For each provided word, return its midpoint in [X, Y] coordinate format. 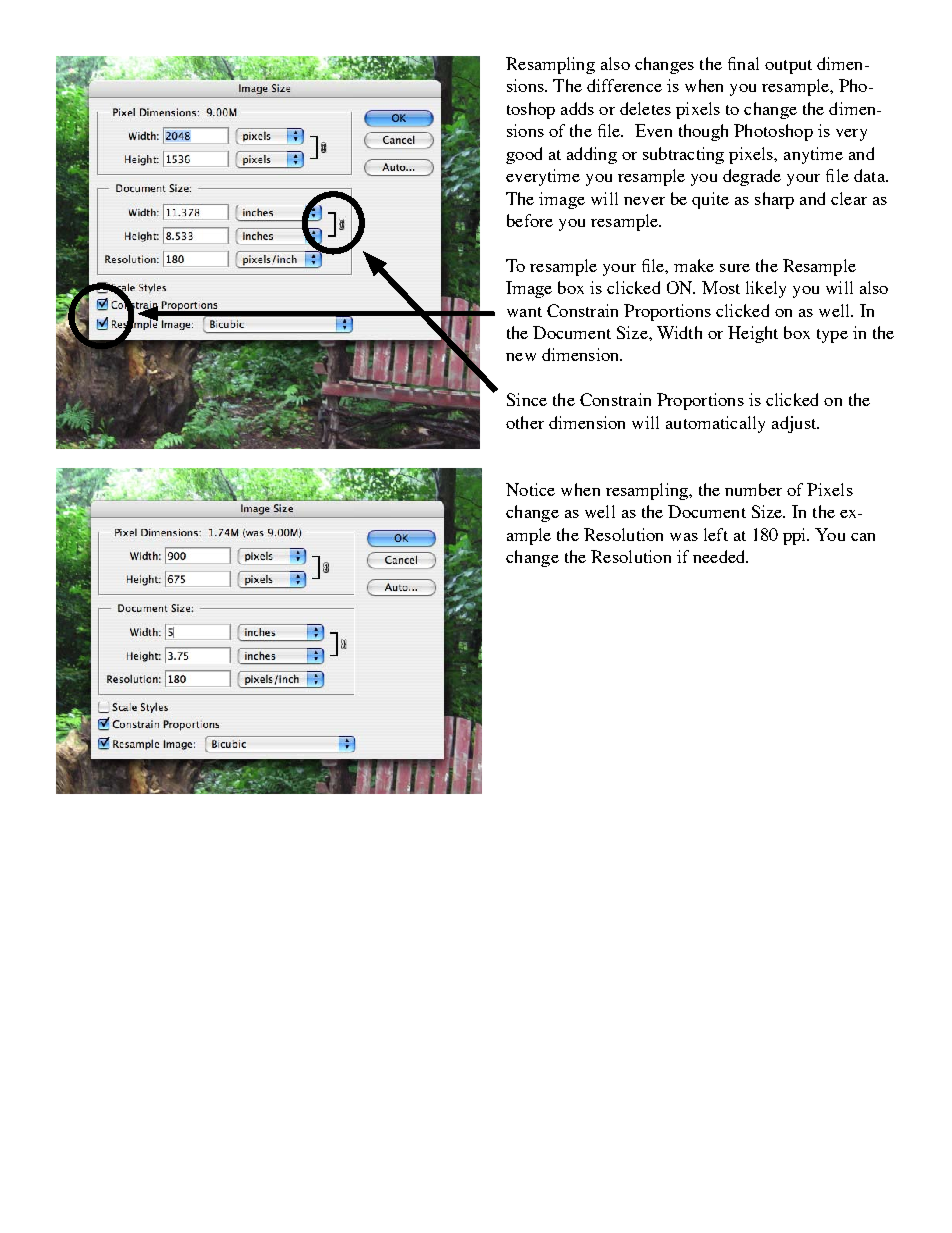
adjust [795, 424]
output [788, 67]
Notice [530, 489]
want [524, 312]
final [743, 63]
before [530, 220]
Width [679, 332]
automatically [715, 424]
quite [710, 200]
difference [624, 85]
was [684, 537]
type [832, 336]
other [525, 422]
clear [849, 198]
